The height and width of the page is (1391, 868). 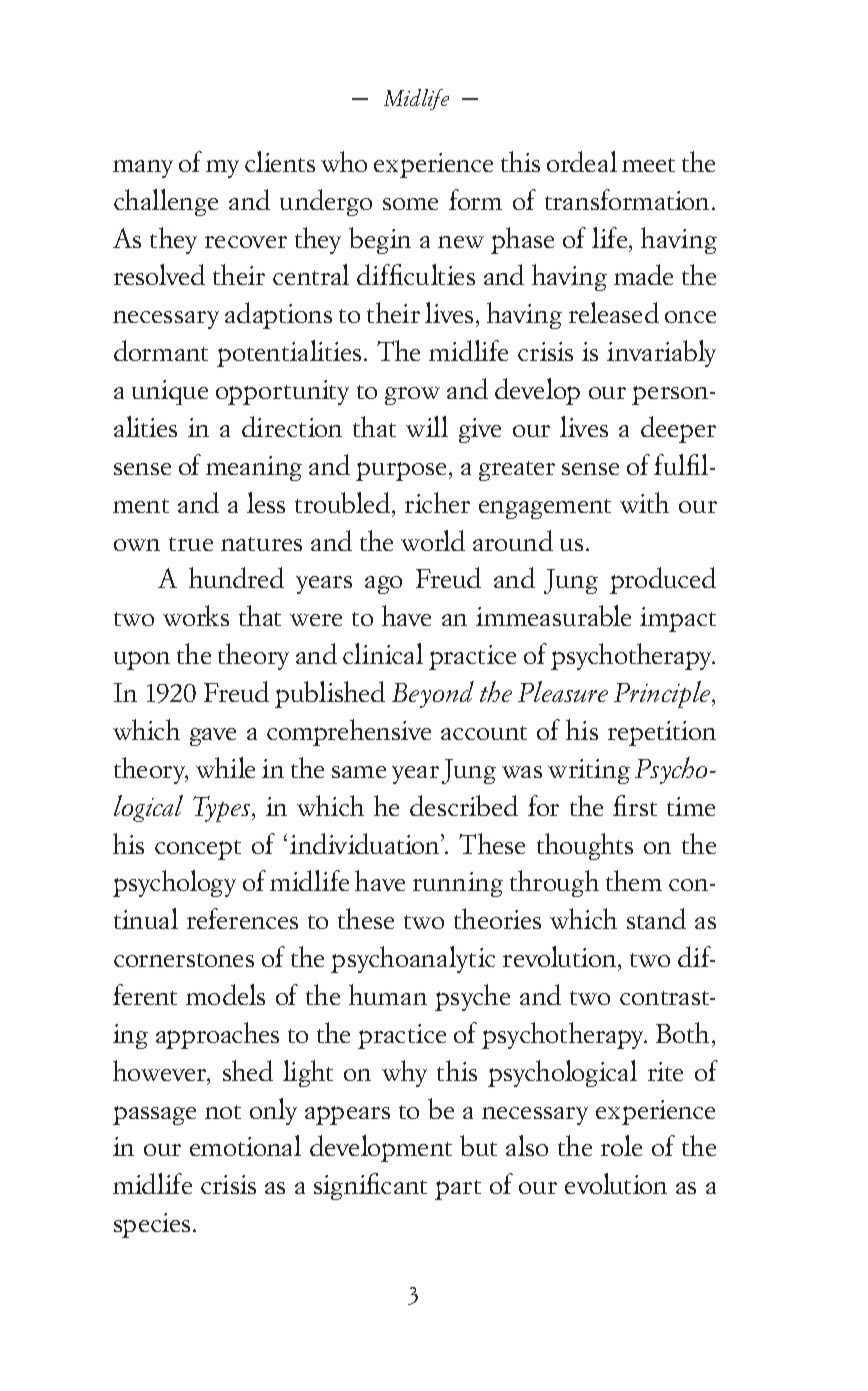 I want to click on some, so click(x=410, y=204).
